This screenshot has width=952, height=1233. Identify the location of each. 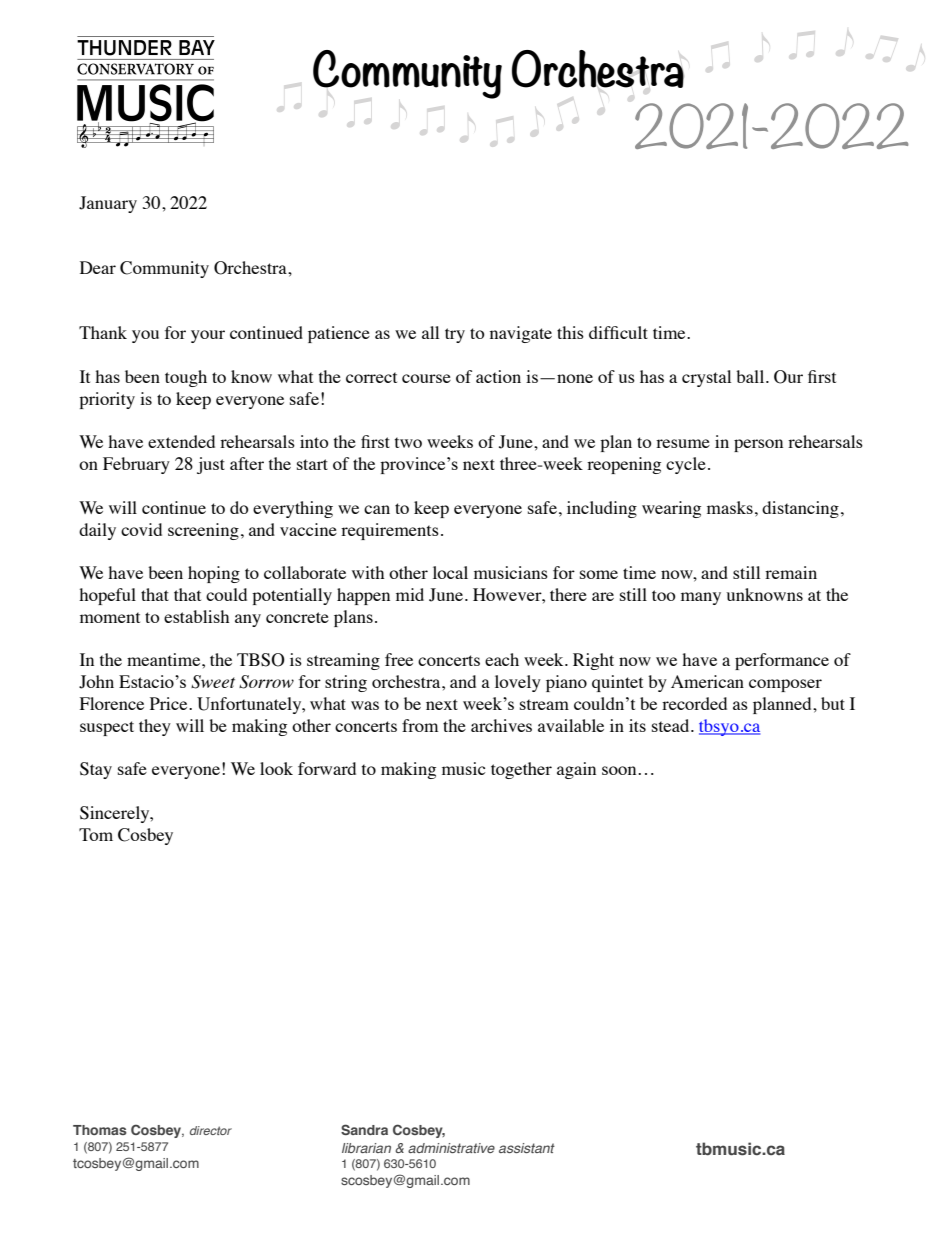
(502, 659).
